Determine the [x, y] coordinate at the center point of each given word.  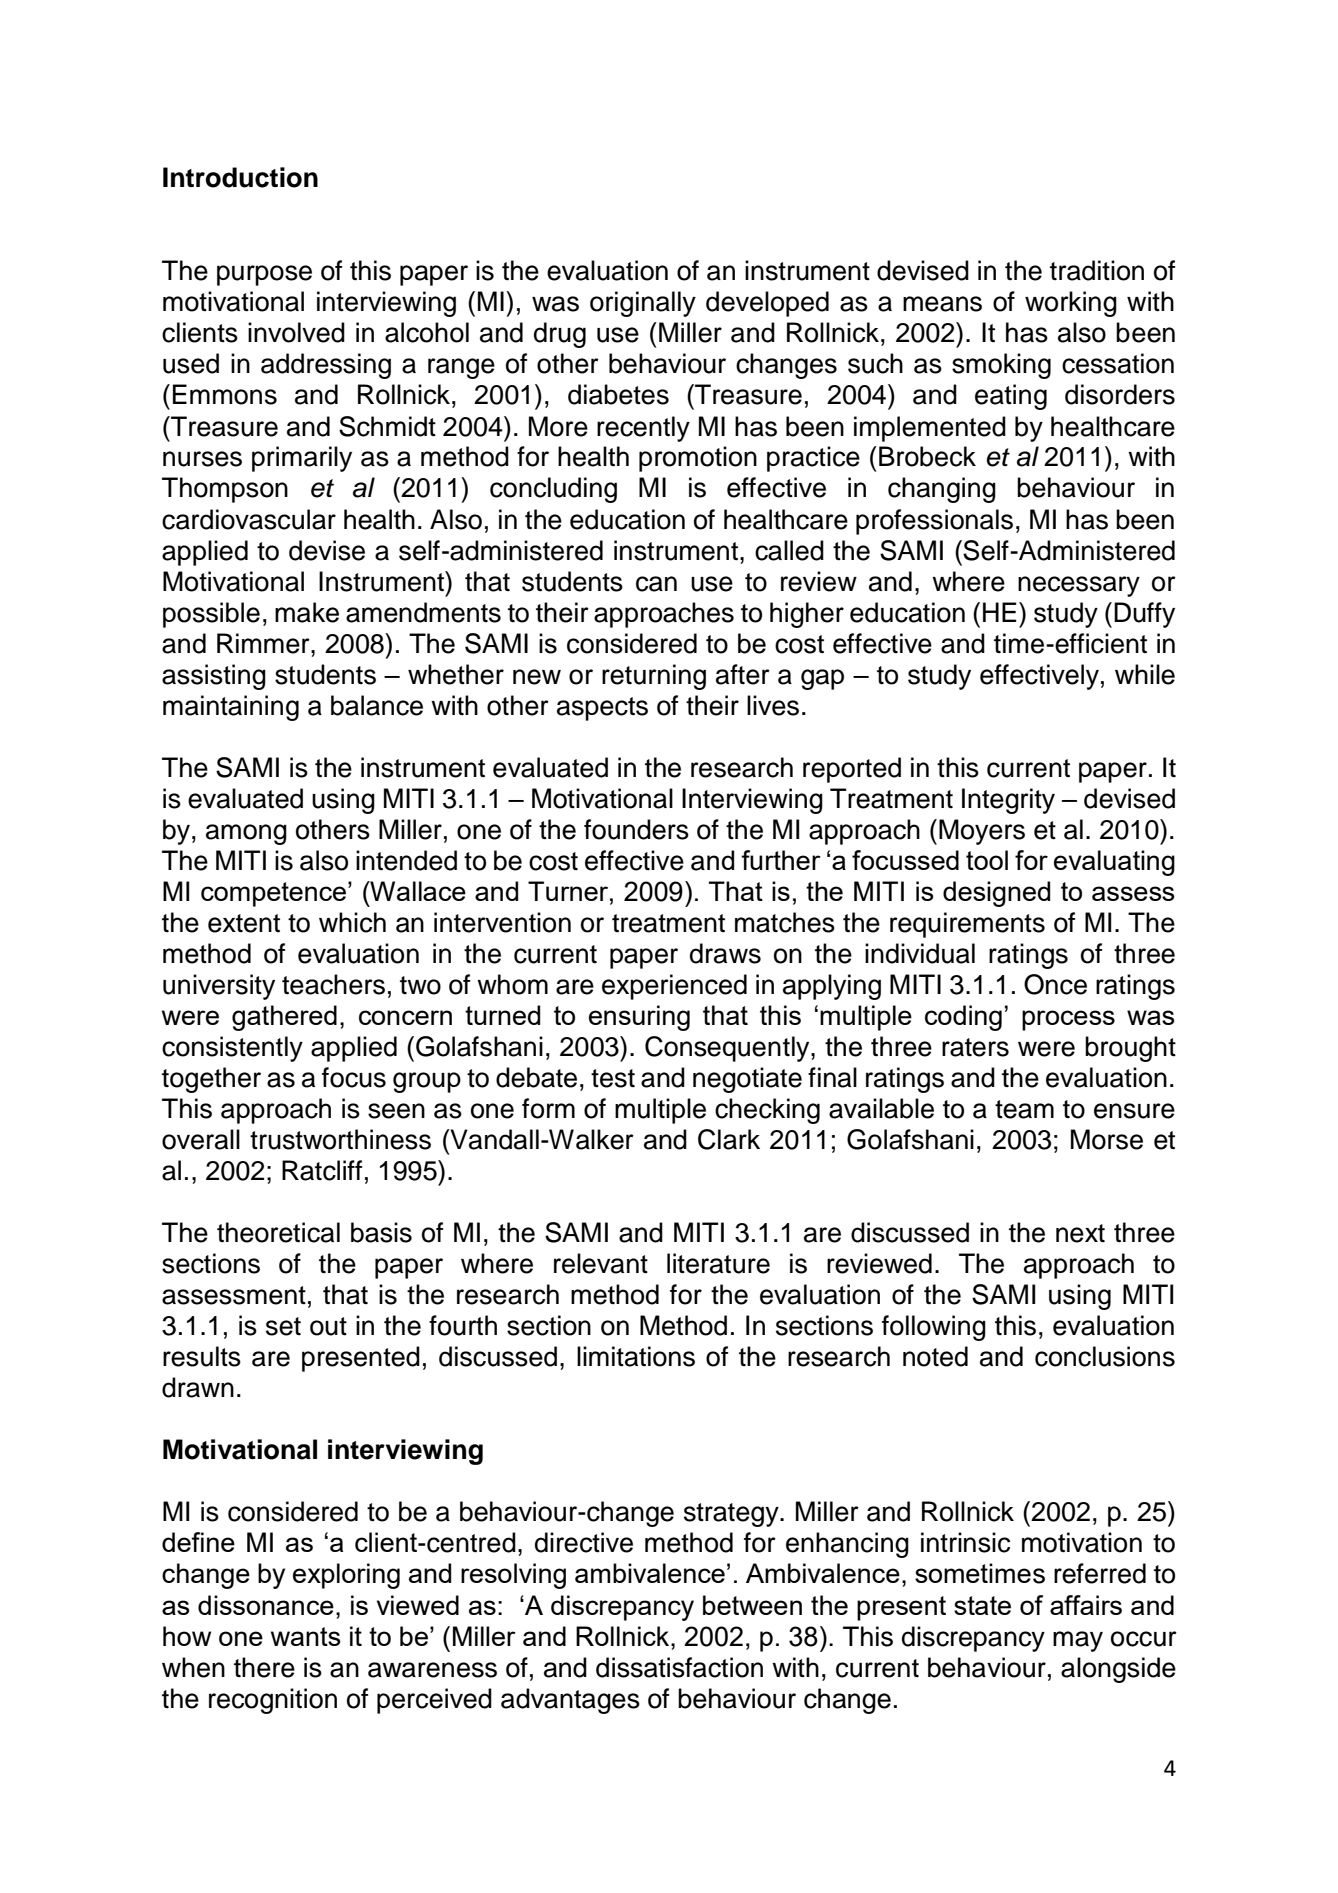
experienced [674, 987]
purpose [264, 275]
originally [643, 304]
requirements [967, 925]
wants [306, 1636]
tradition [1097, 270]
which [352, 922]
